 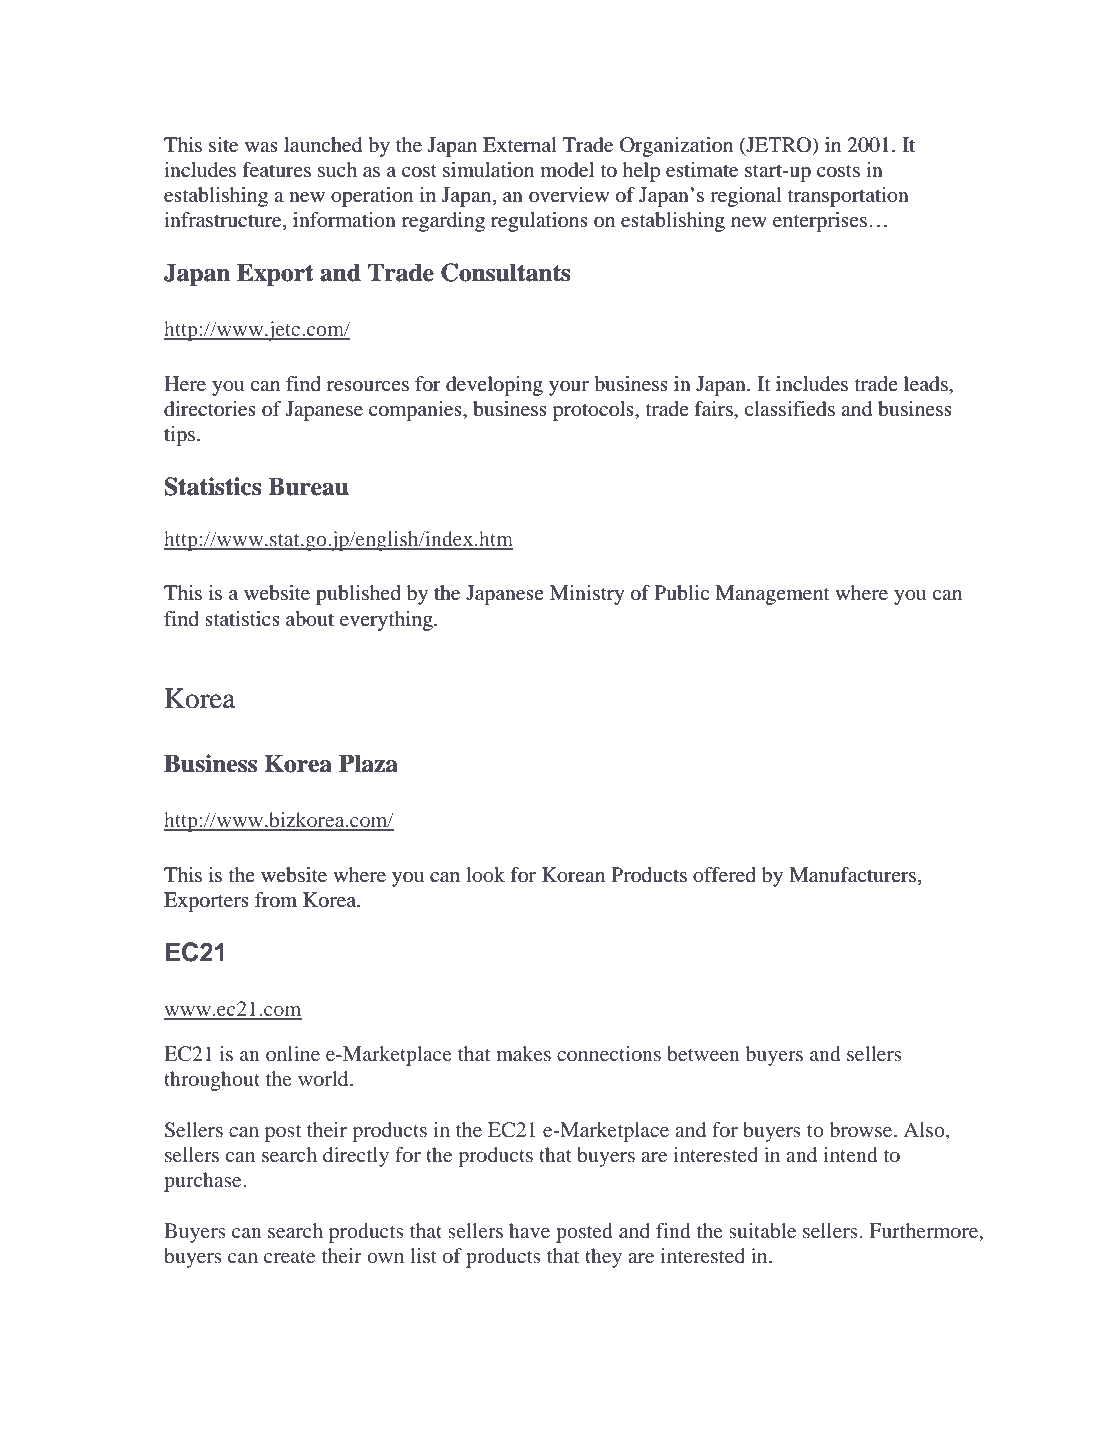 I want to click on model, so click(x=567, y=170).
